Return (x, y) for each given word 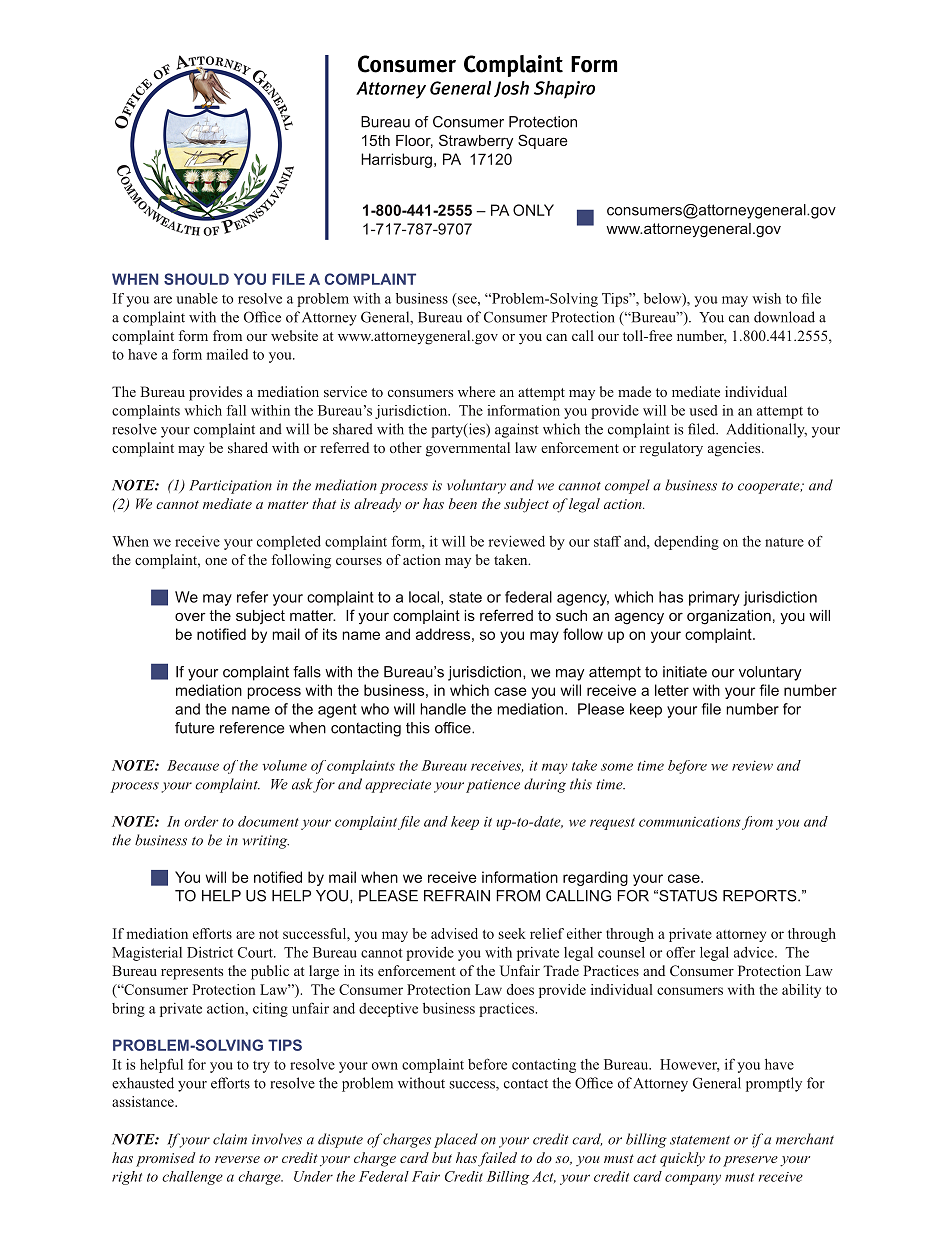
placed (456, 1140)
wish (766, 298)
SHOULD (196, 279)
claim (230, 1139)
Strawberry (476, 142)
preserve (750, 1161)
